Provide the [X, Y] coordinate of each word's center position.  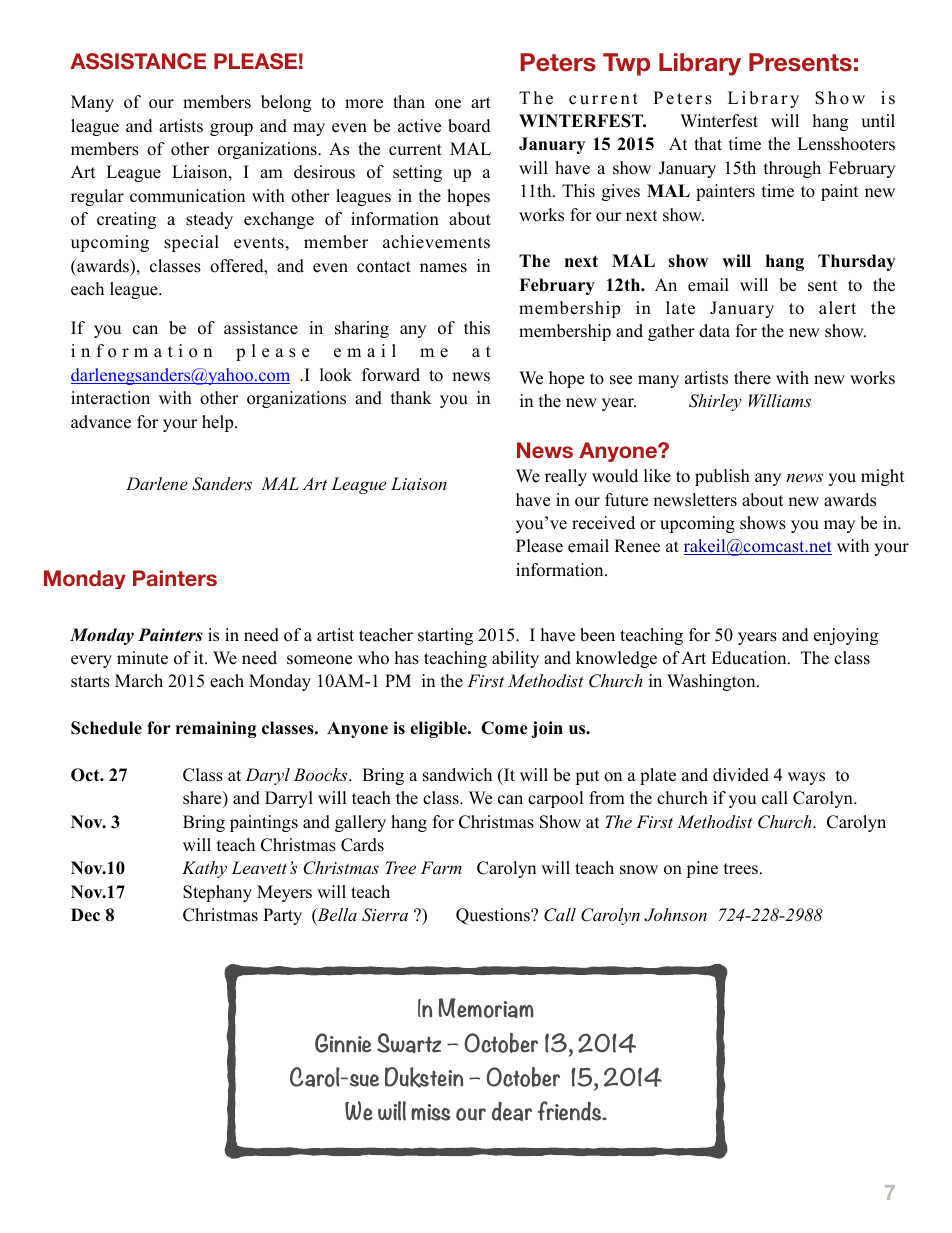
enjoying [846, 636]
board [469, 126]
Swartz [409, 1043]
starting [445, 636]
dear [512, 1111]
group [231, 129]
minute [142, 658]
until [878, 121]
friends [571, 1111]
